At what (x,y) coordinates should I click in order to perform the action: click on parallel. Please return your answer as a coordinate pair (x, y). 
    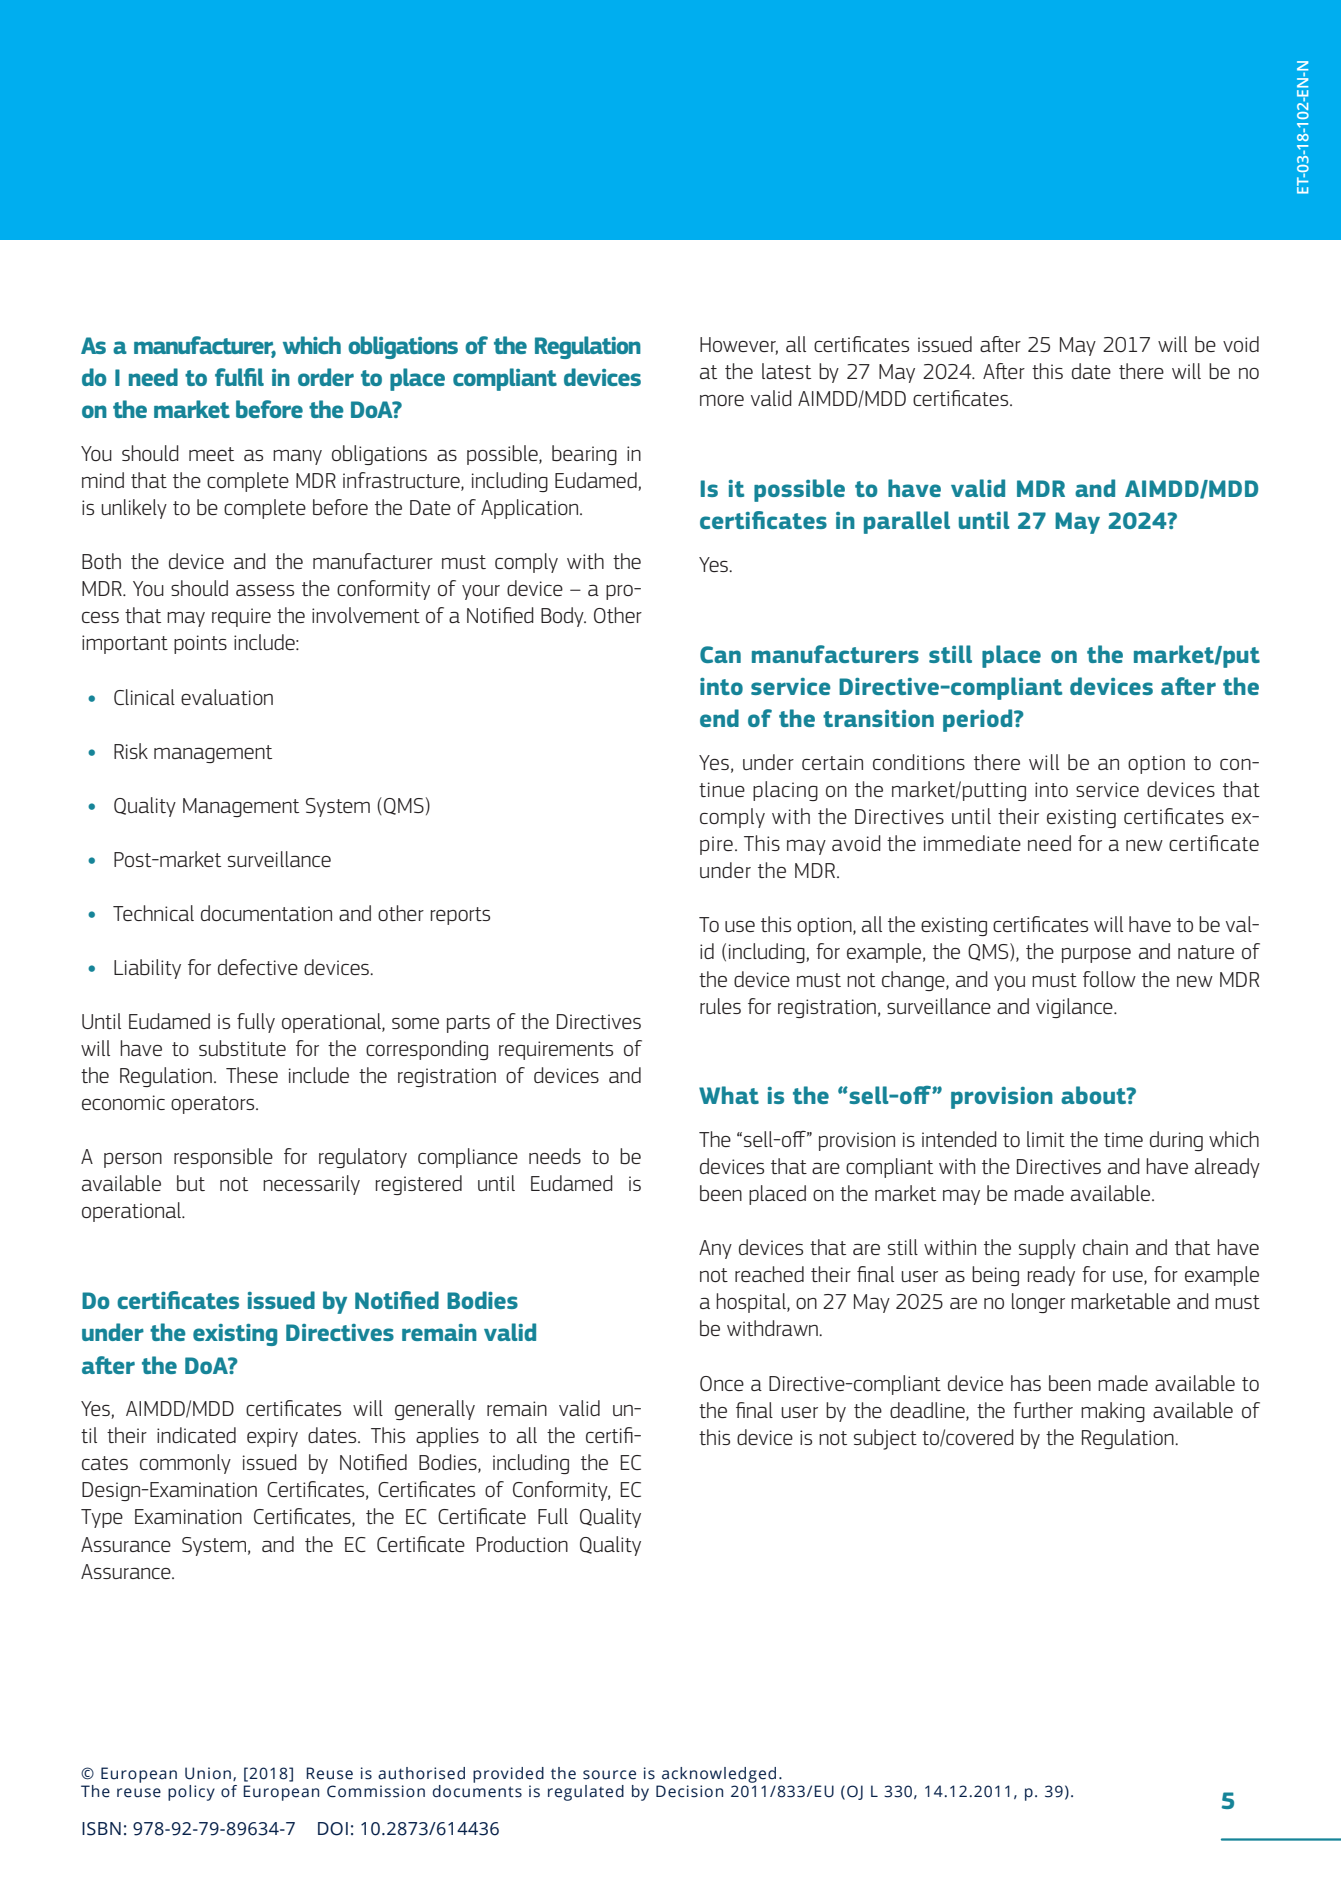
    Looking at the image, I should click on (907, 522).
